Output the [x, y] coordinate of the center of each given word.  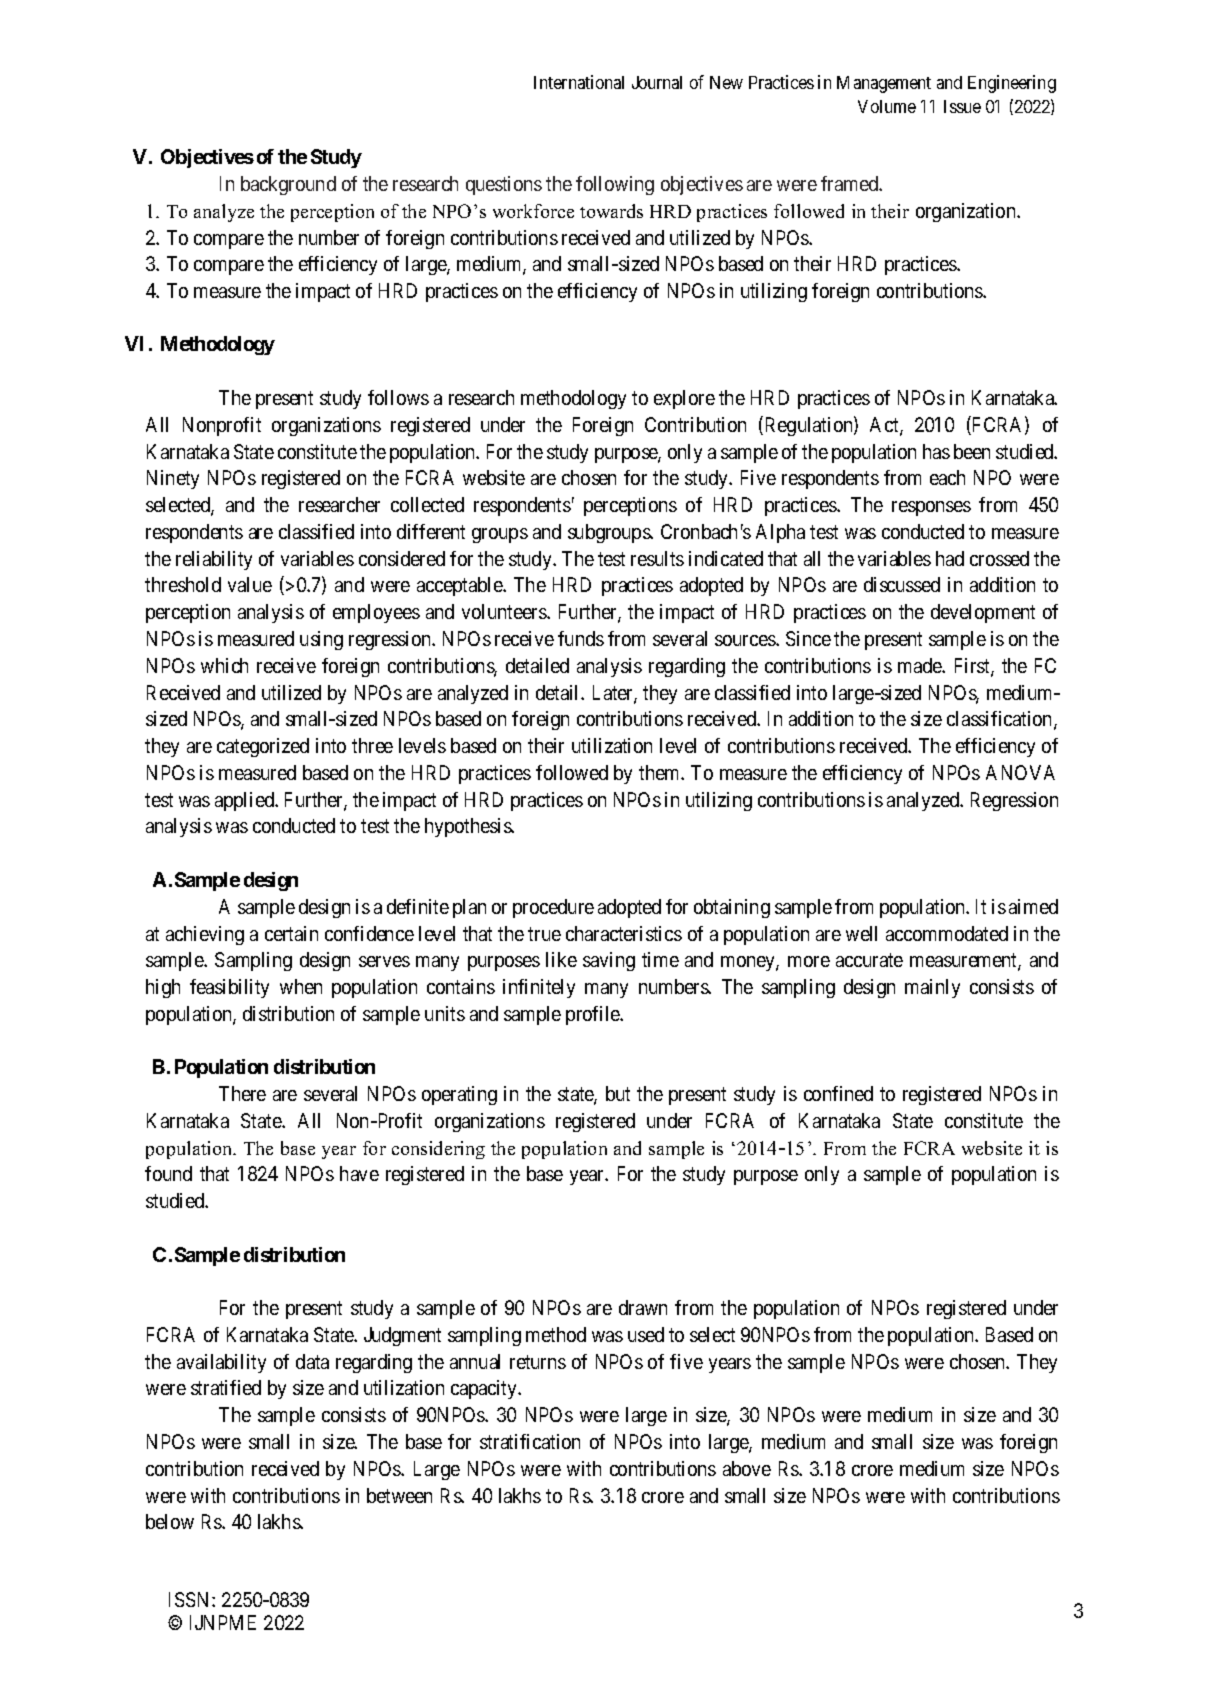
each [947, 477]
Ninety [173, 479]
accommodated [947, 933]
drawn [643, 1307]
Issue [962, 106]
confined [838, 1093]
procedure [553, 908]
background [288, 185]
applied [245, 801]
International [579, 82]
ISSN [191, 1599]
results [657, 558]
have [359, 1173]
